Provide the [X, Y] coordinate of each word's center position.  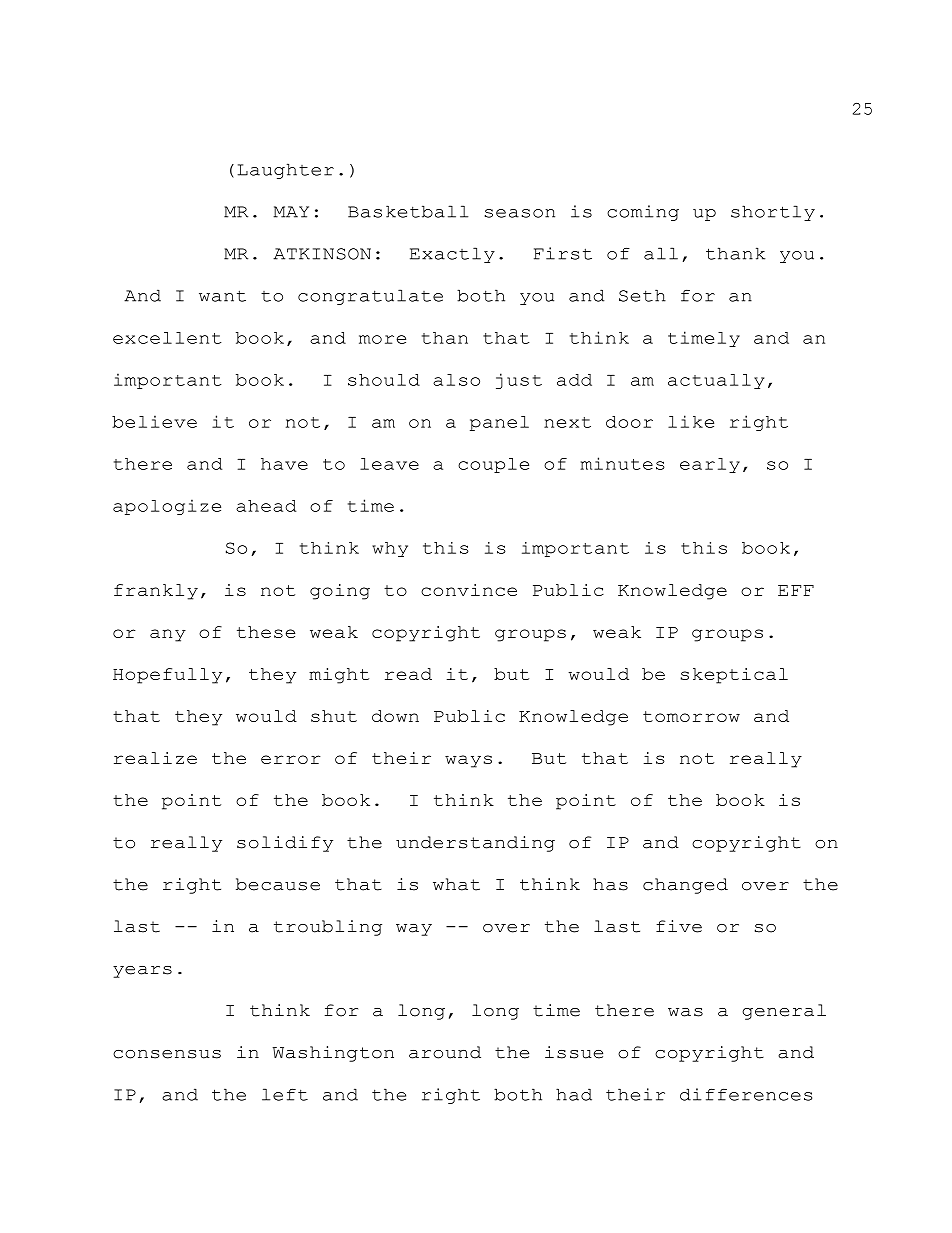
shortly [773, 213]
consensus [167, 1054]
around [445, 1052]
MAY [291, 212]
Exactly [452, 255]
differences [746, 1094]
